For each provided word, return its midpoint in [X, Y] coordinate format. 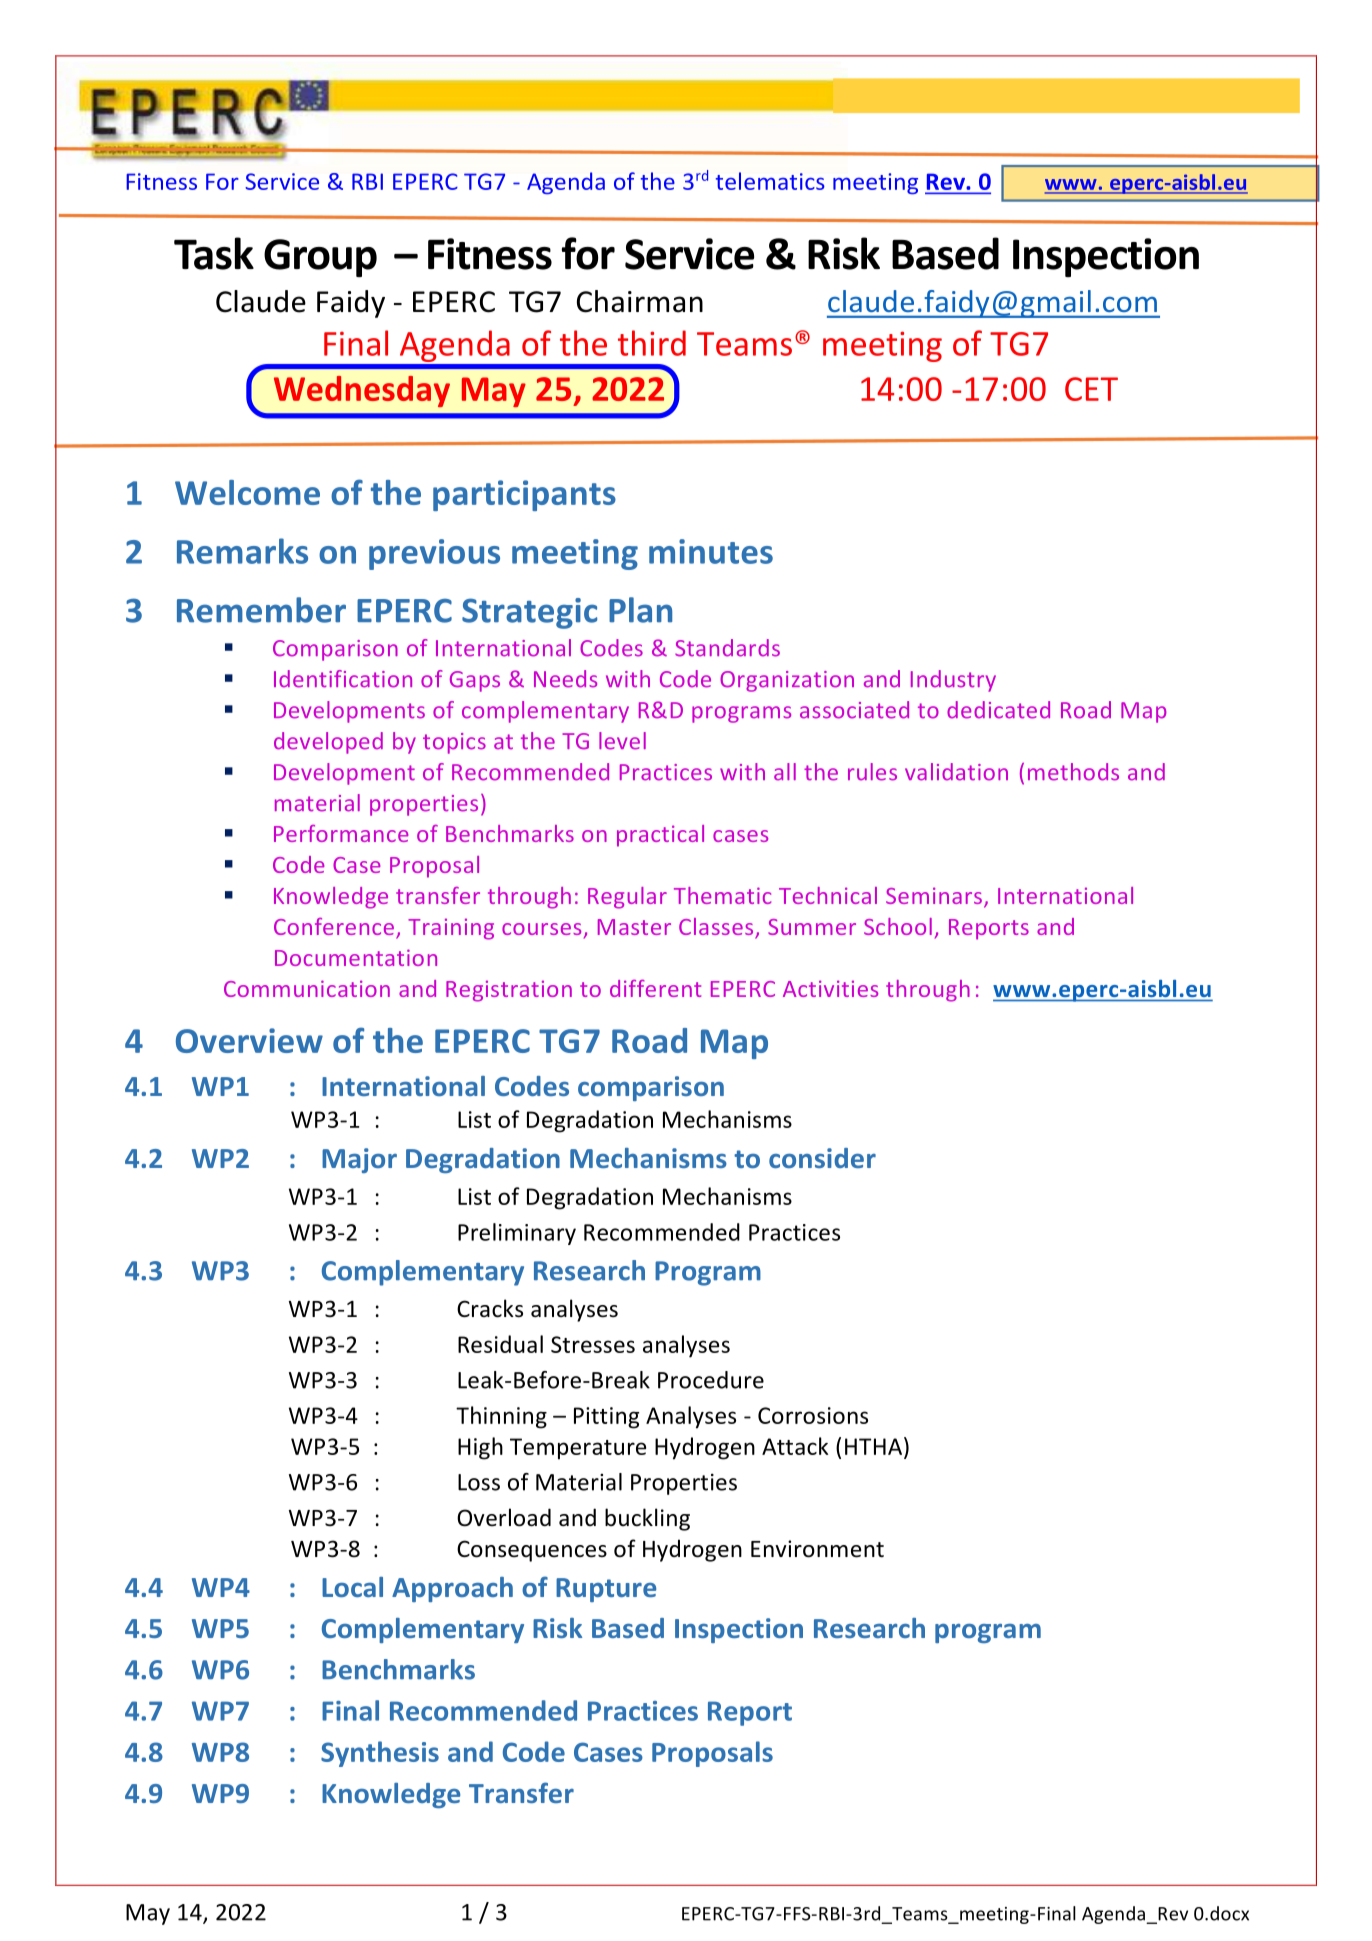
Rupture [606, 1590]
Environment [817, 1549]
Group [320, 258]
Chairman [640, 301]
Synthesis [380, 1754]
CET [1091, 389]
